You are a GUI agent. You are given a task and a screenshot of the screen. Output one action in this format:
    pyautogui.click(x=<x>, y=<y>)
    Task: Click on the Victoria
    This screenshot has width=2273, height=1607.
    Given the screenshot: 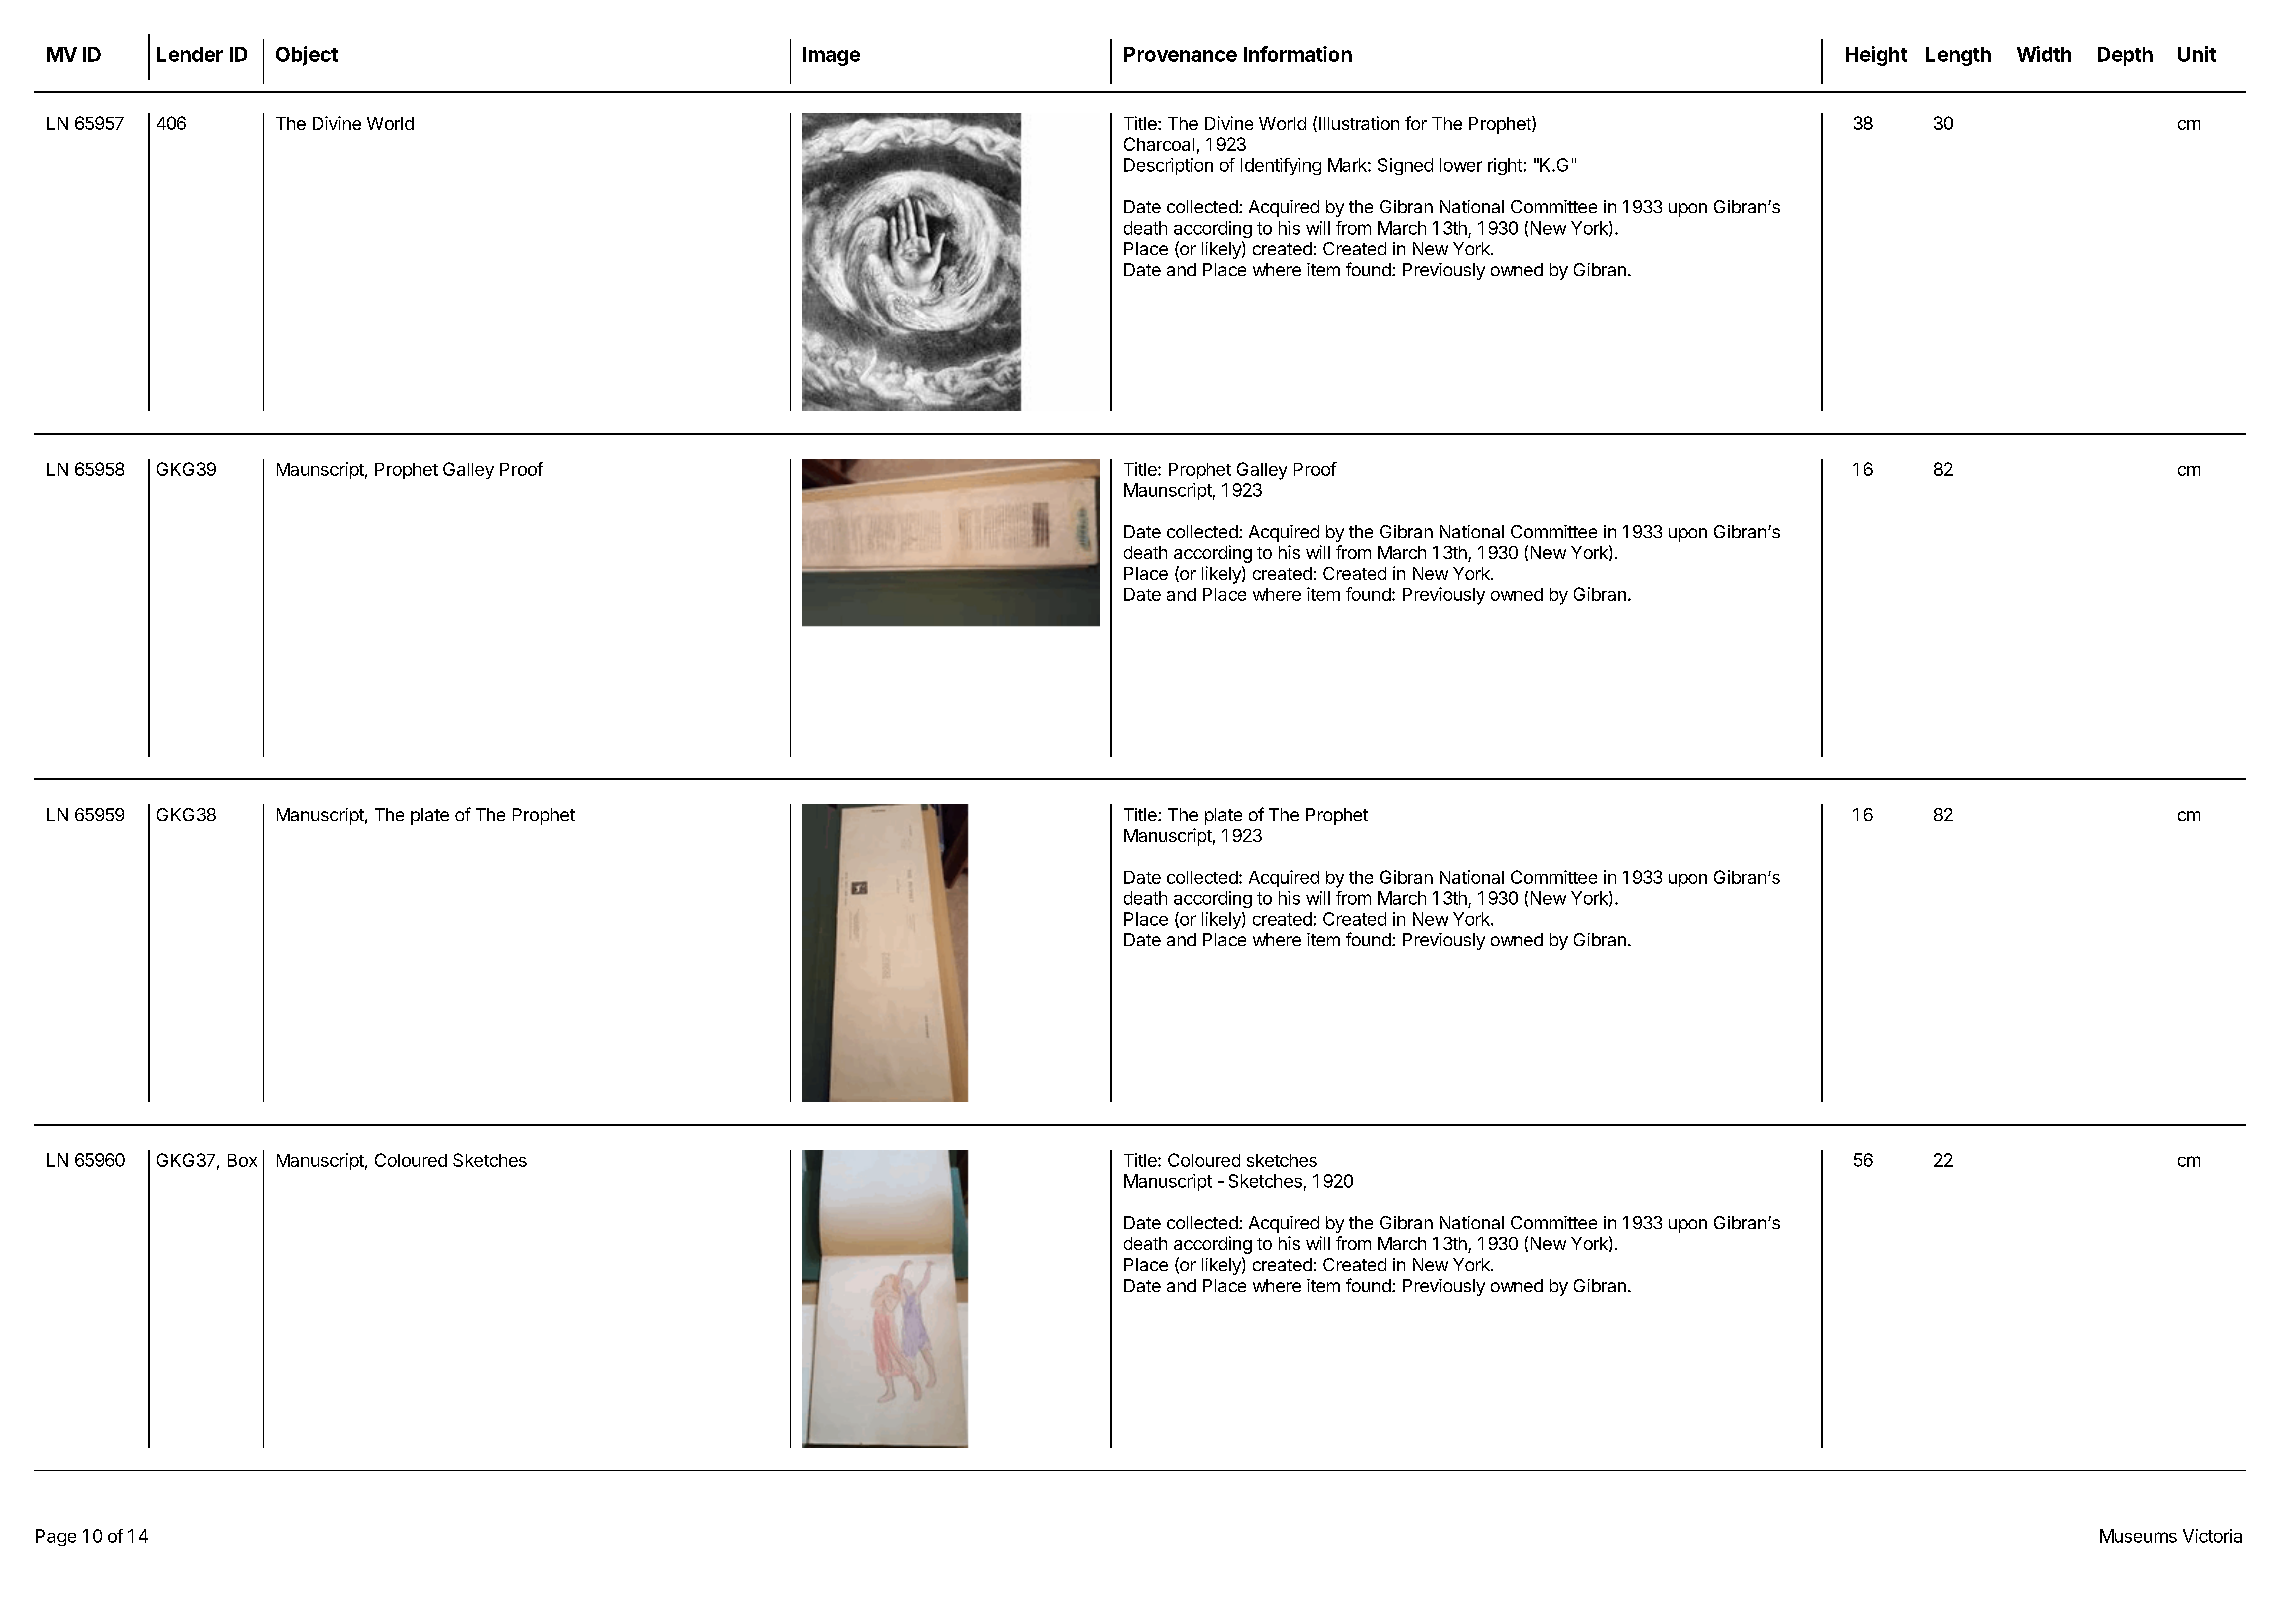 What is the action you would take?
    pyautogui.click(x=2212, y=1536)
